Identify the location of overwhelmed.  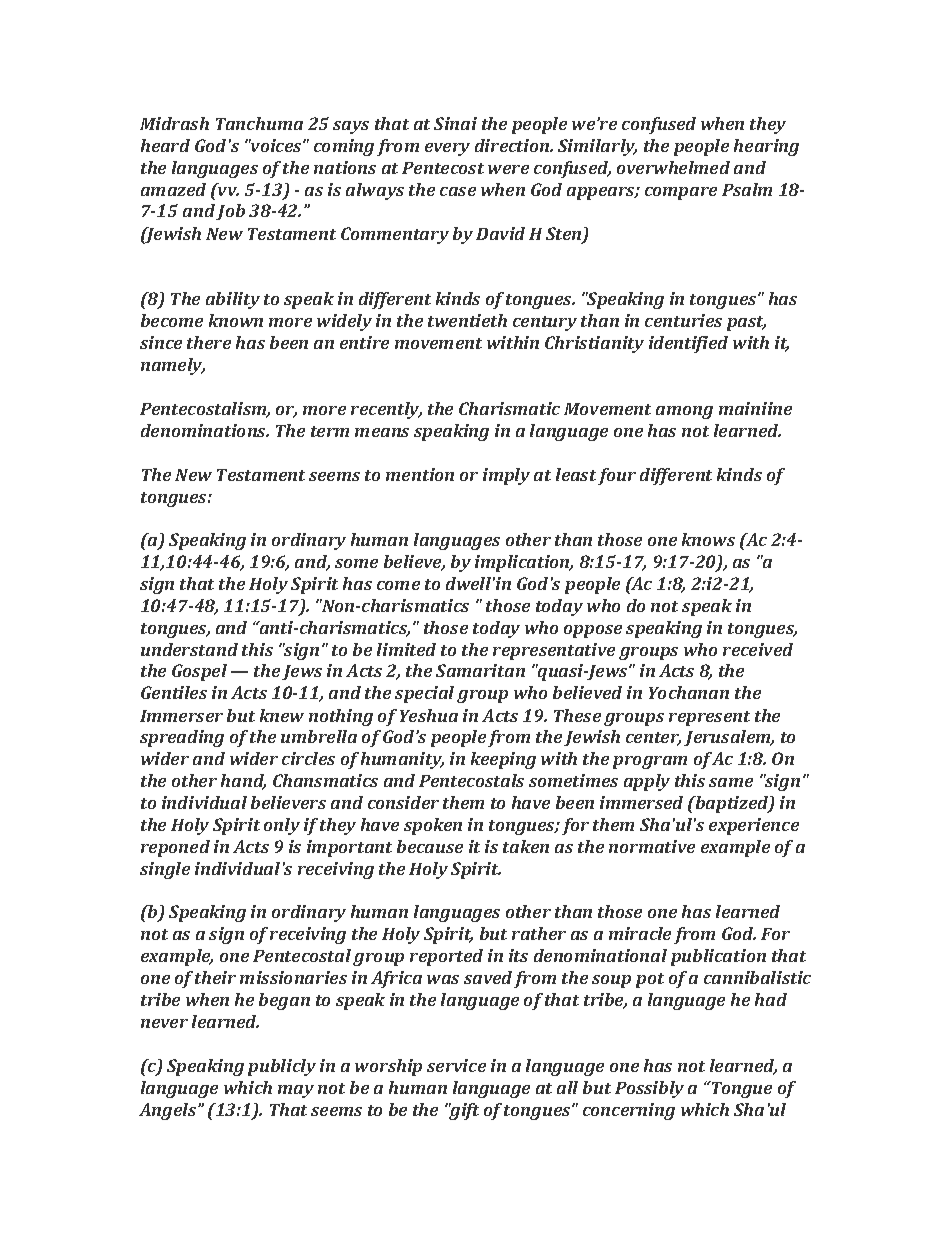
(673, 167).
